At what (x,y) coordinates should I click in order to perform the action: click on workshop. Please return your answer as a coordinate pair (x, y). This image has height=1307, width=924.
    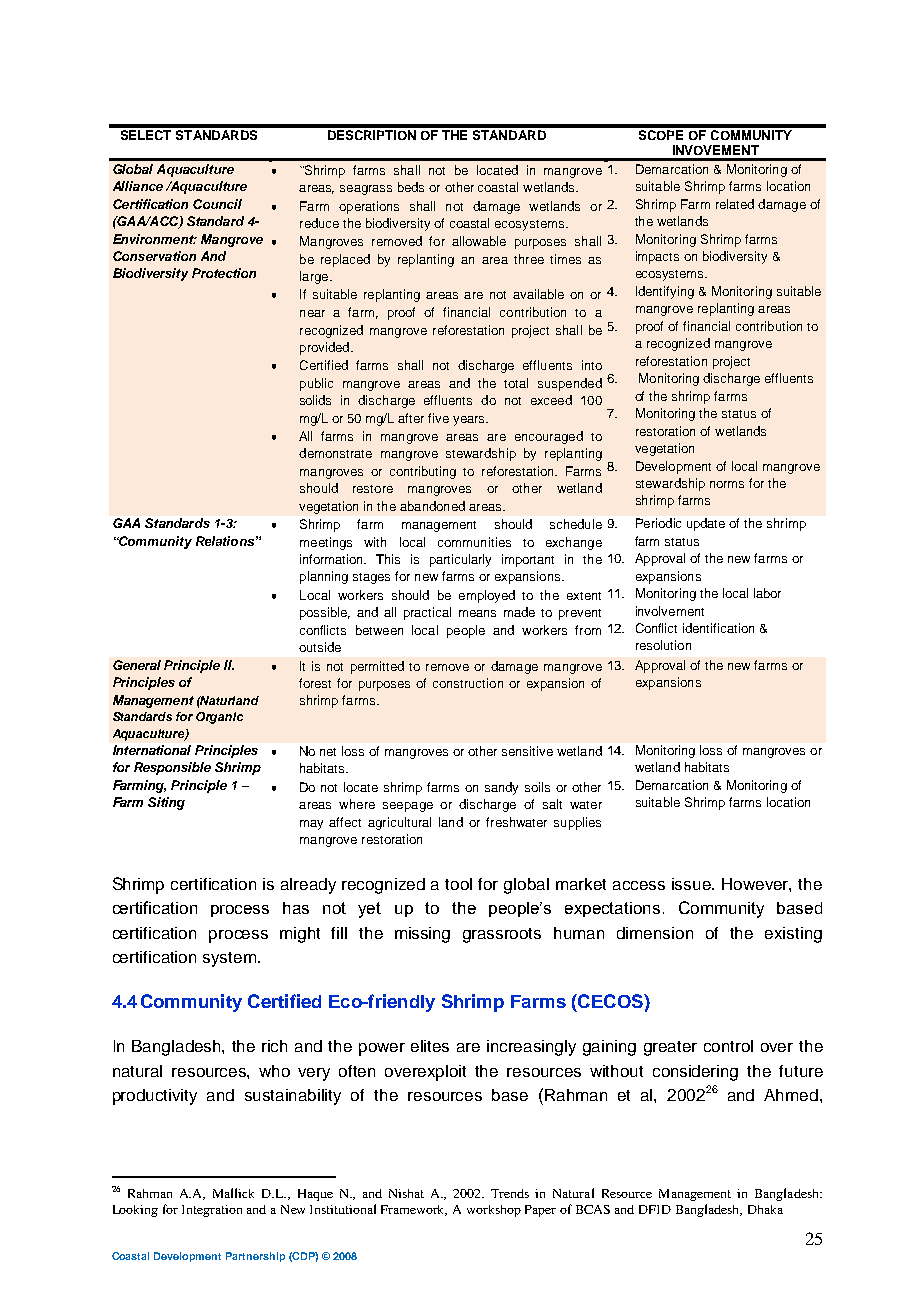
    Looking at the image, I should click on (494, 1211).
